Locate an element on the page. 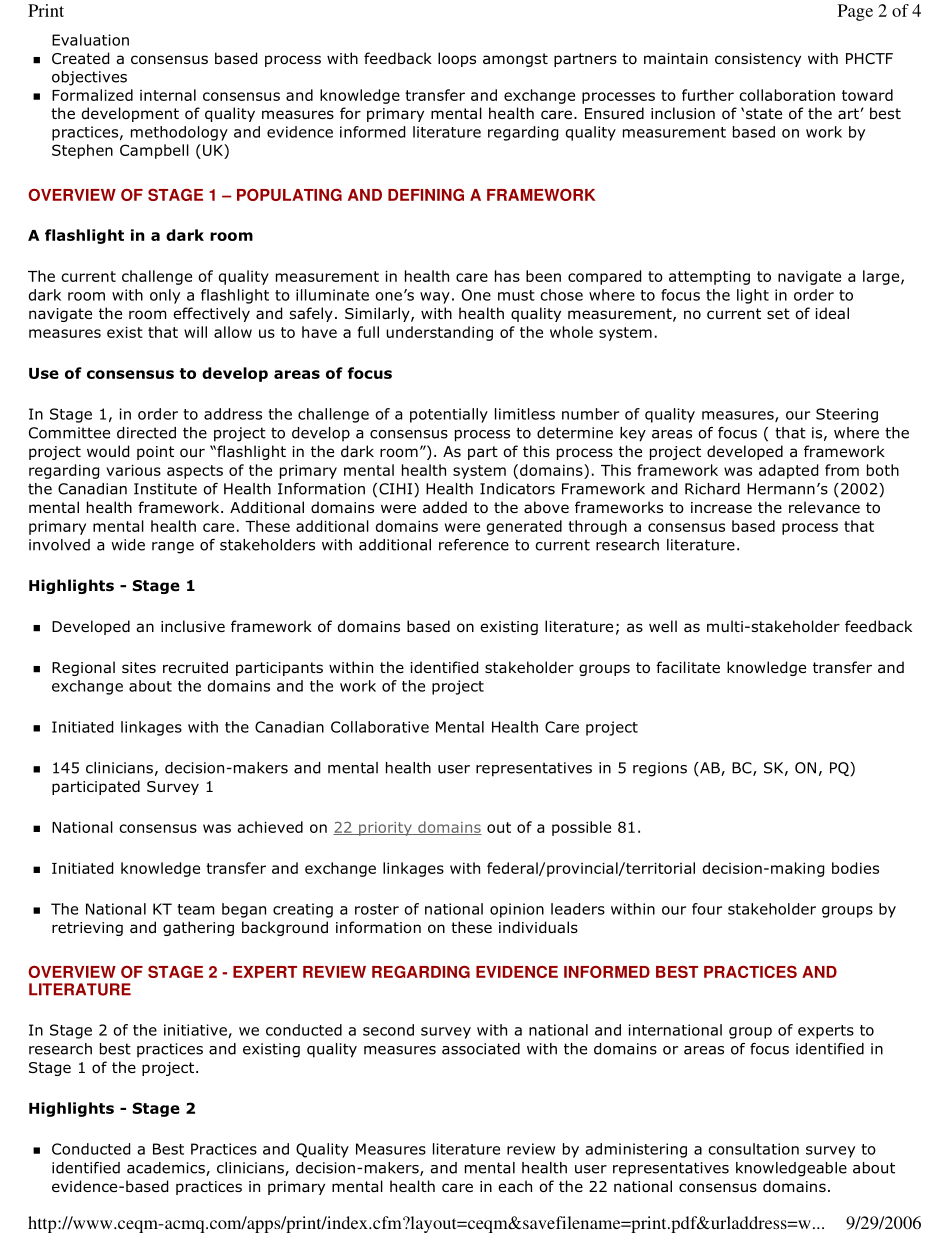 This image has width=952, height=1233. set is located at coordinates (778, 313).
